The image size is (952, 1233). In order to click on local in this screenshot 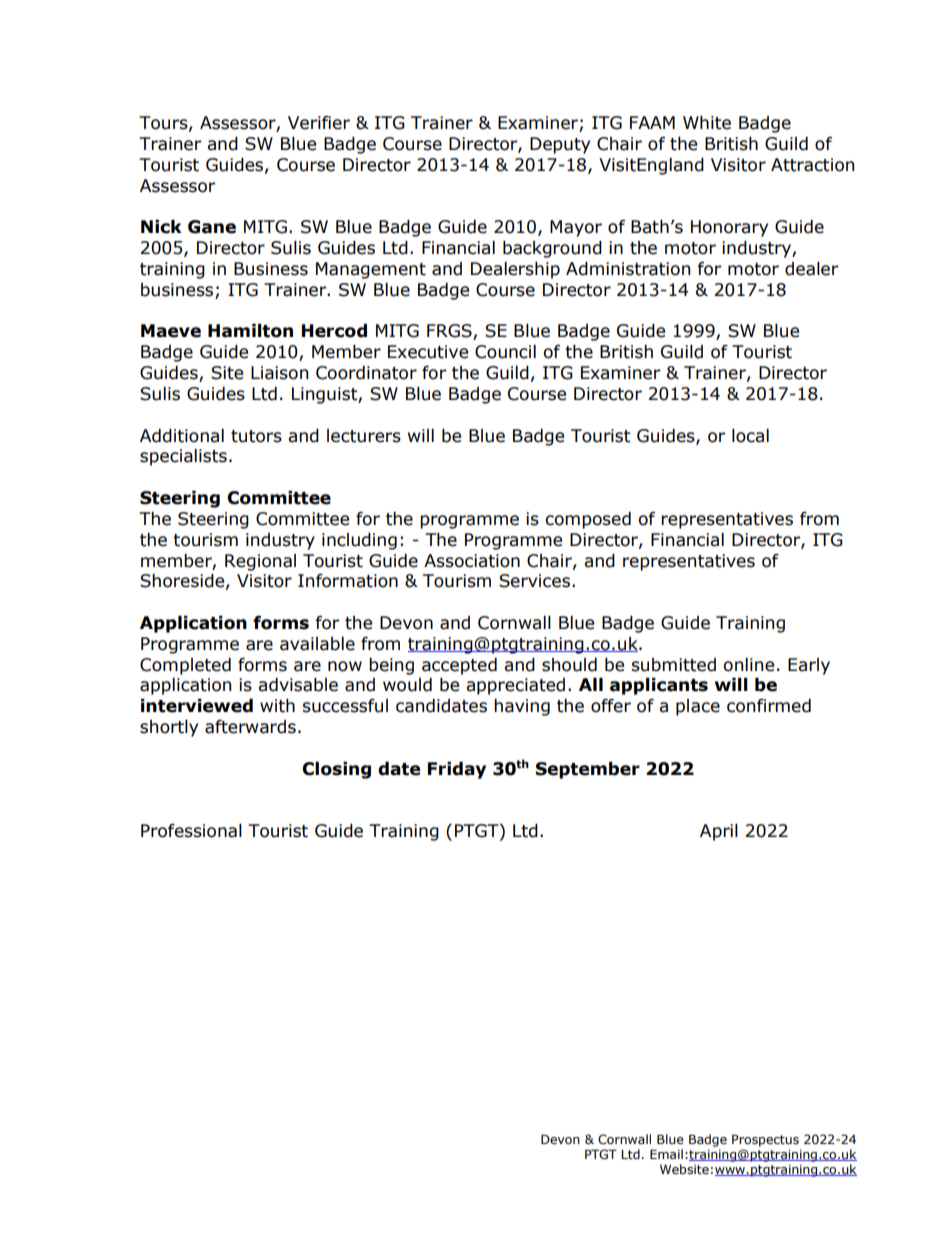, I will do `click(750, 436)`.
